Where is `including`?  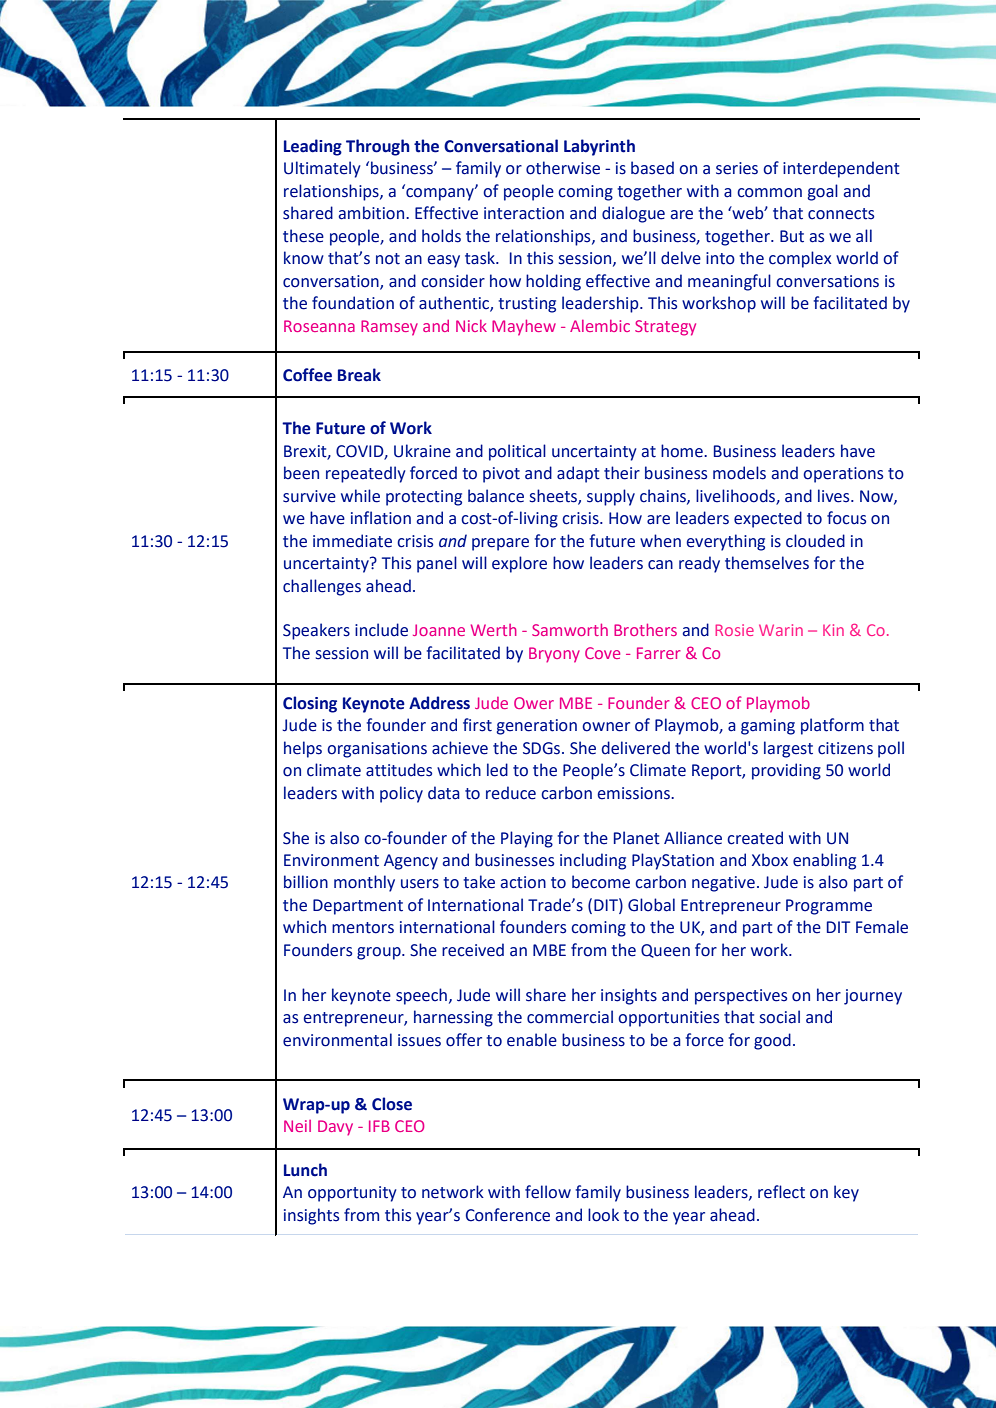 including is located at coordinates (593, 861).
